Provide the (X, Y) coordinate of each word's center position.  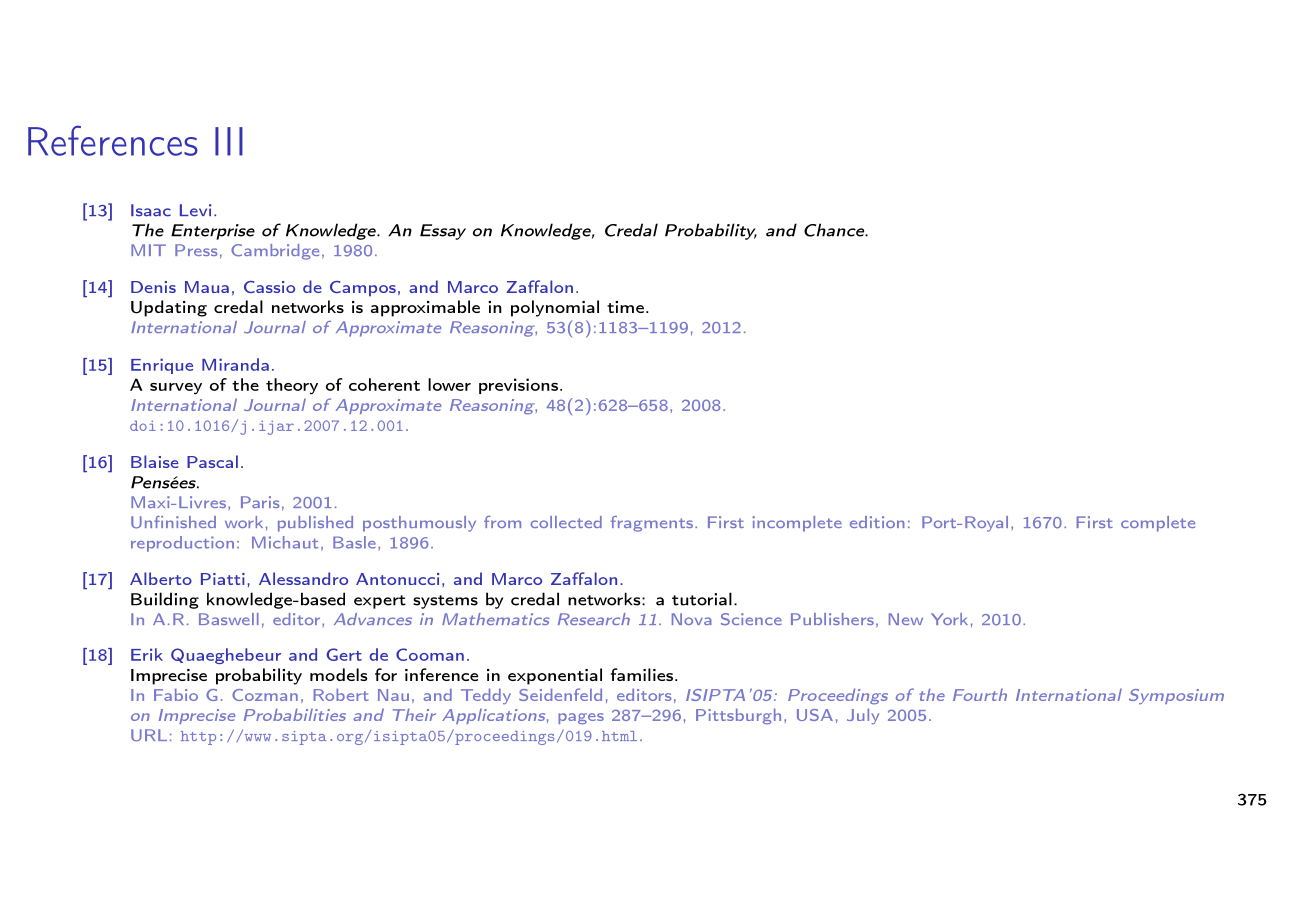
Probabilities (295, 714)
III (229, 141)
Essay (443, 232)
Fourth (980, 695)
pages (581, 719)
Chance (835, 230)
